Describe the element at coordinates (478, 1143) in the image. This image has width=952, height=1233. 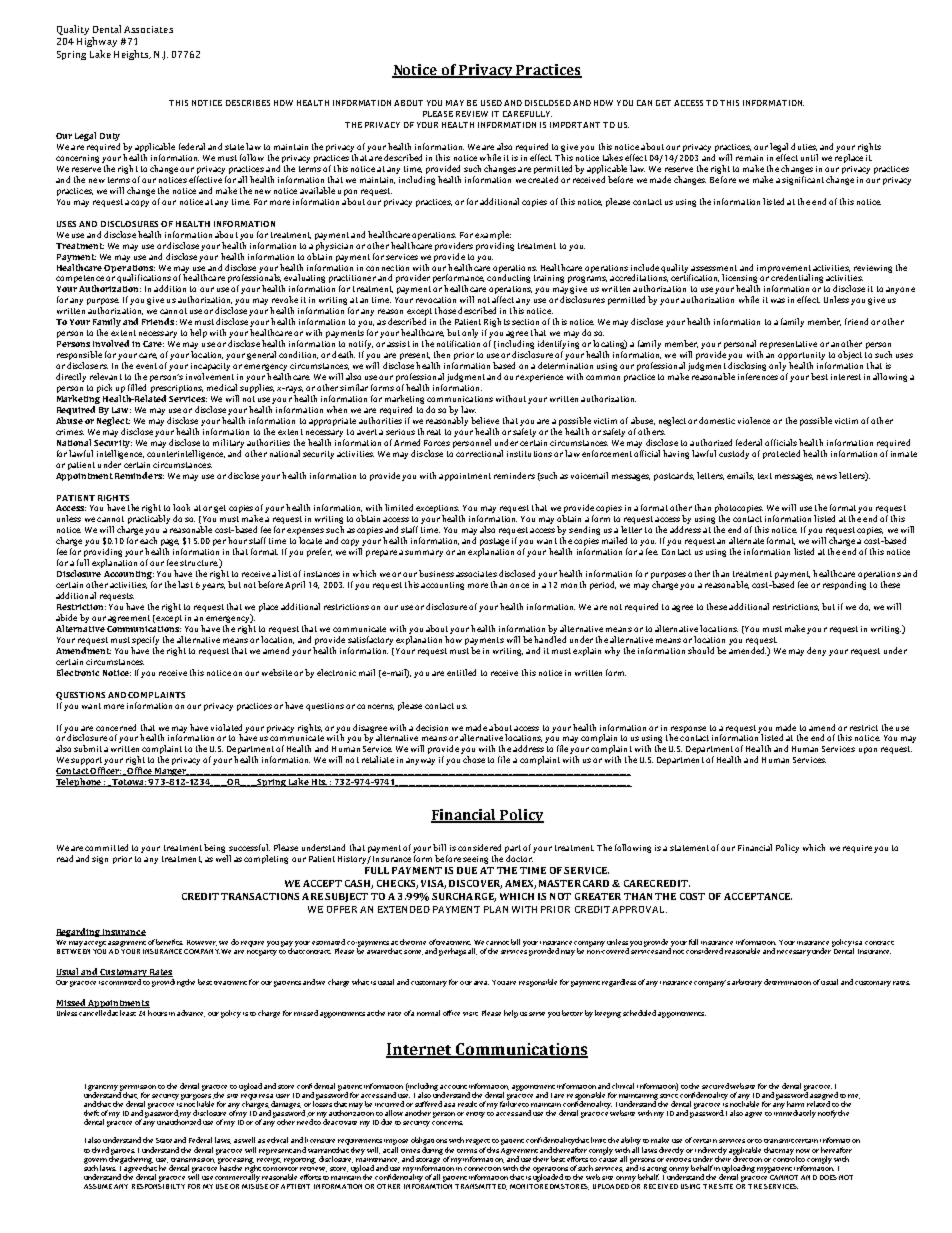
I see `respect` at that location.
